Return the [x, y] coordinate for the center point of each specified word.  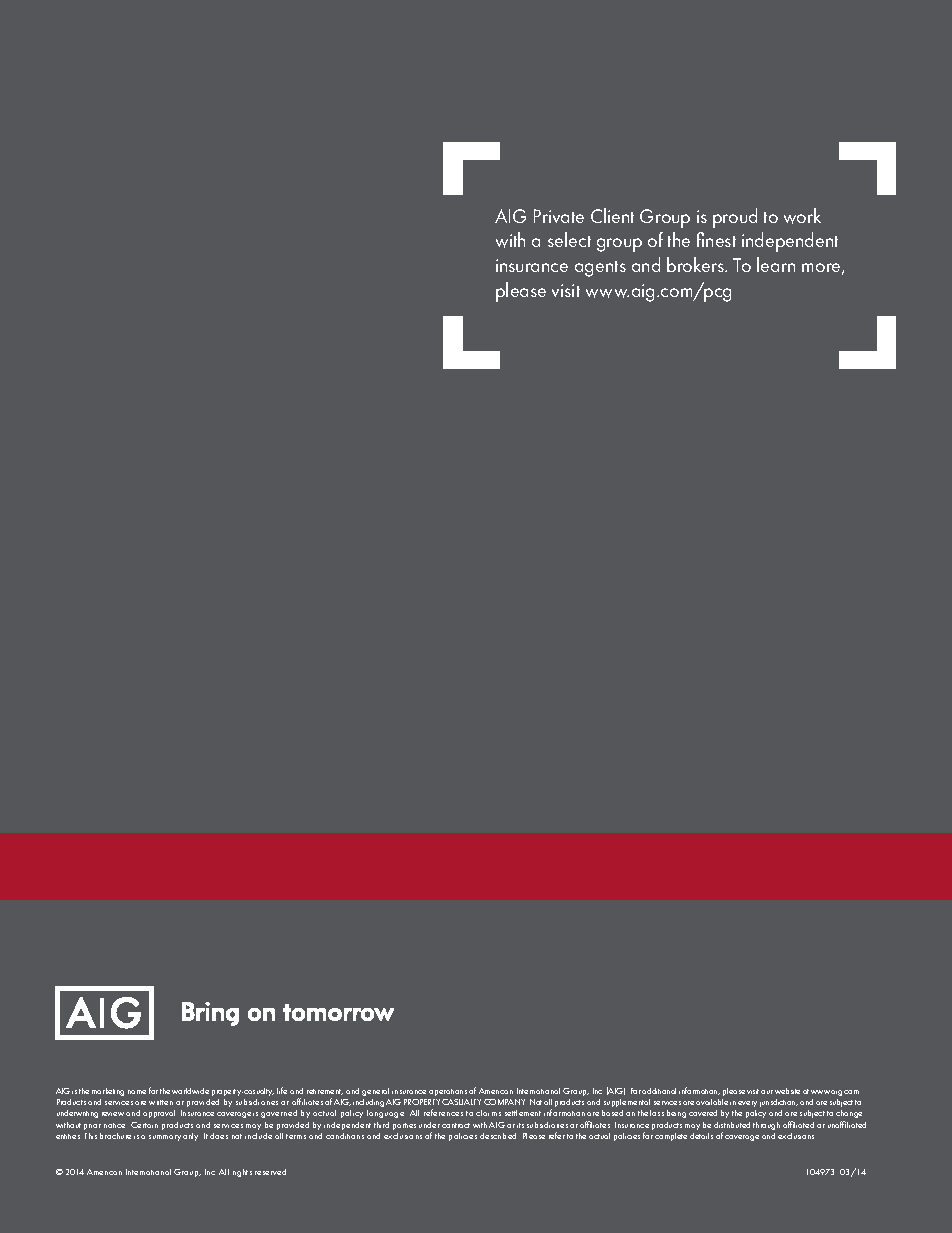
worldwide [190, 1091]
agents [600, 269]
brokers [696, 264]
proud [735, 218]
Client [612, 215]
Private [559, 216]
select [569, 239]
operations [448, 1092]
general [375, 1092]
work [802, 216]
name [137, 1092]
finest [716, 239]
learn [776, 264]
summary [165, 1138]
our [767, 1092]
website [787, 1091]
